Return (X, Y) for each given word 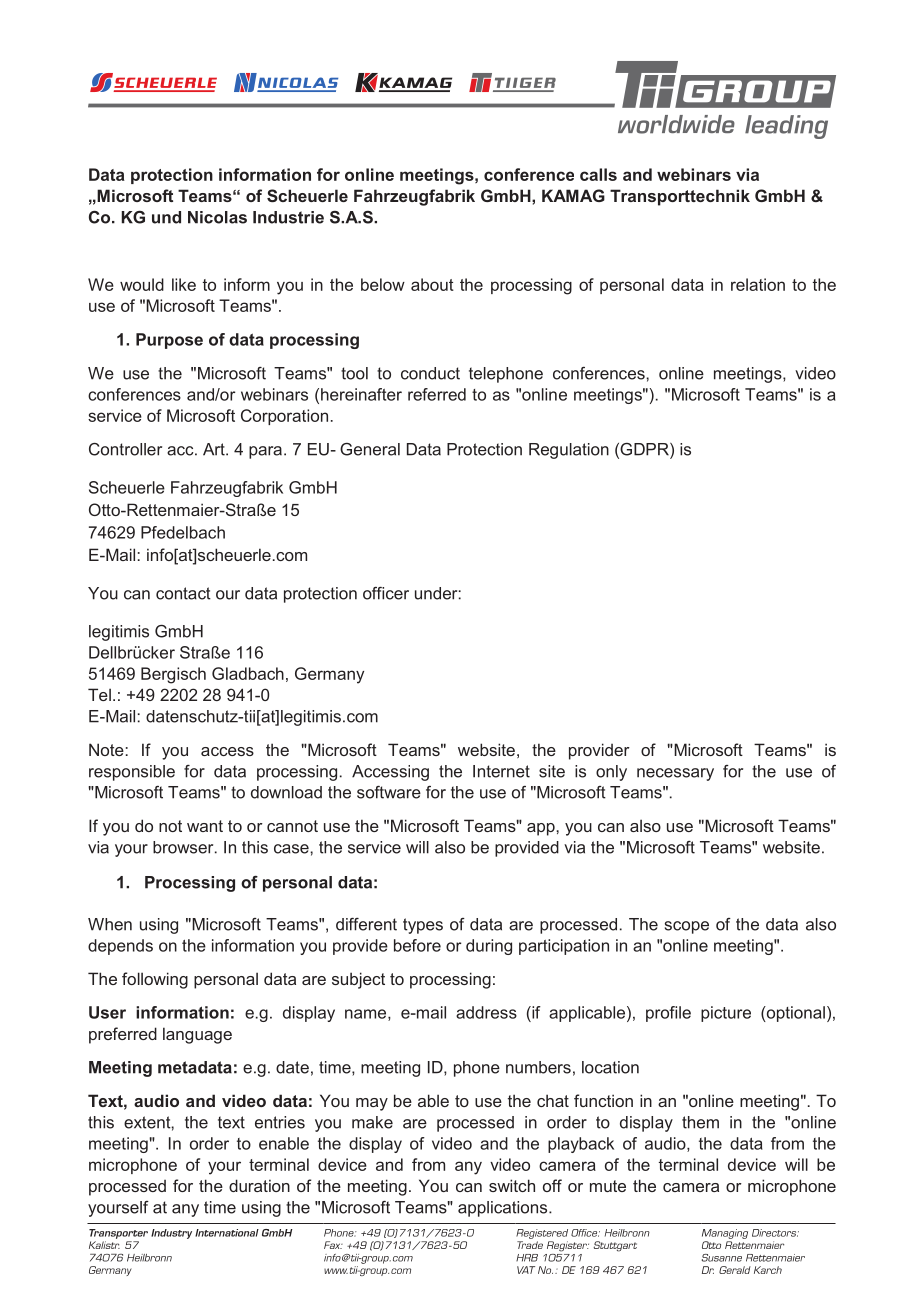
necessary (675, 774)
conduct (430, 373)
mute (608, 1186)
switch (512, 1185)
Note (106, 749)
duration (259, 1185)
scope (687, 927)
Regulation (569, 451)
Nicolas (217, 217)
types (423, 926)
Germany (329, 675)
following (155, 980)
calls (598, 174)
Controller (125, 449)
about (432, 284)
